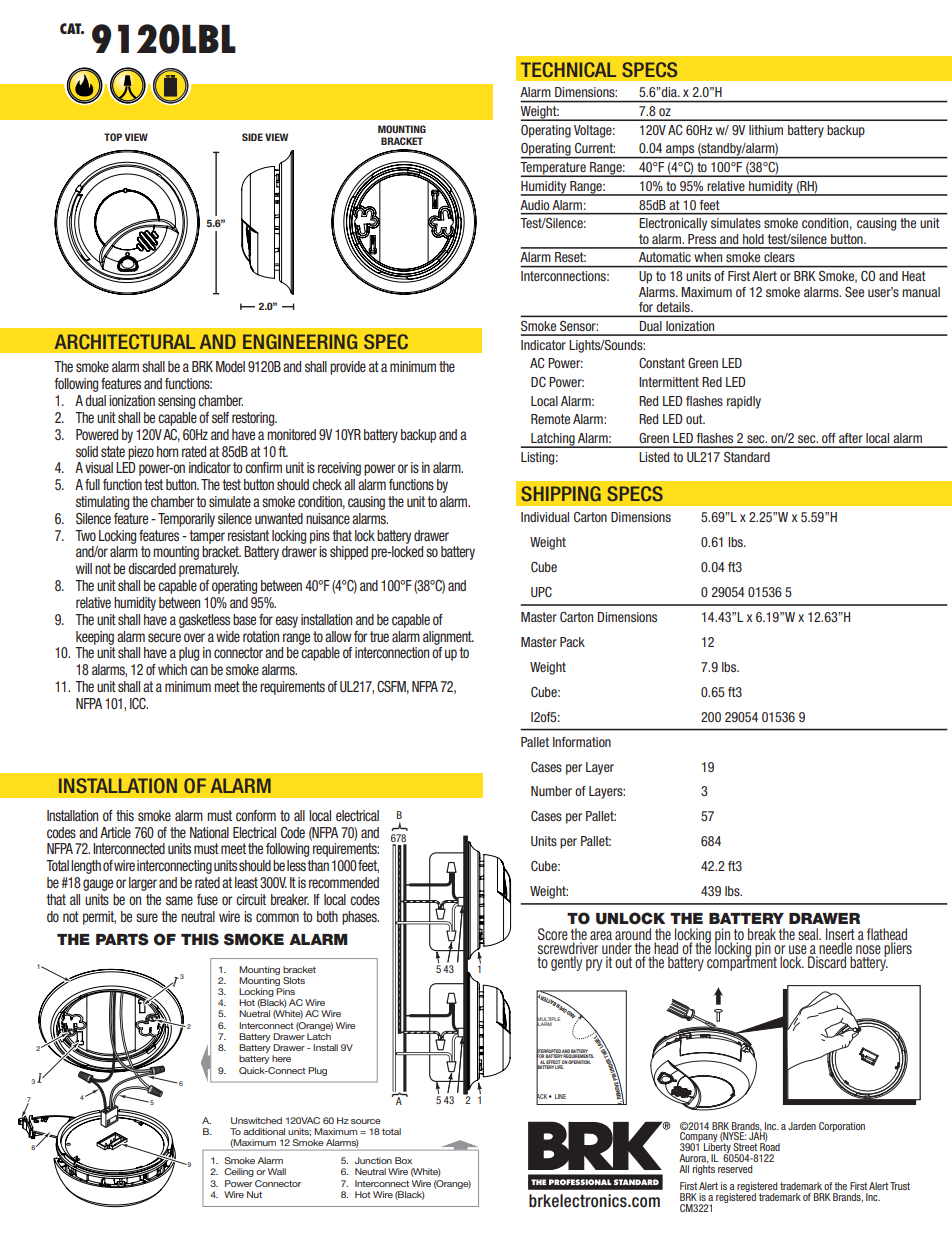 The image size is (952, 1233). Describe the element at coordinates (766, 130) in the screenshot. I see `lithium` at that location.
